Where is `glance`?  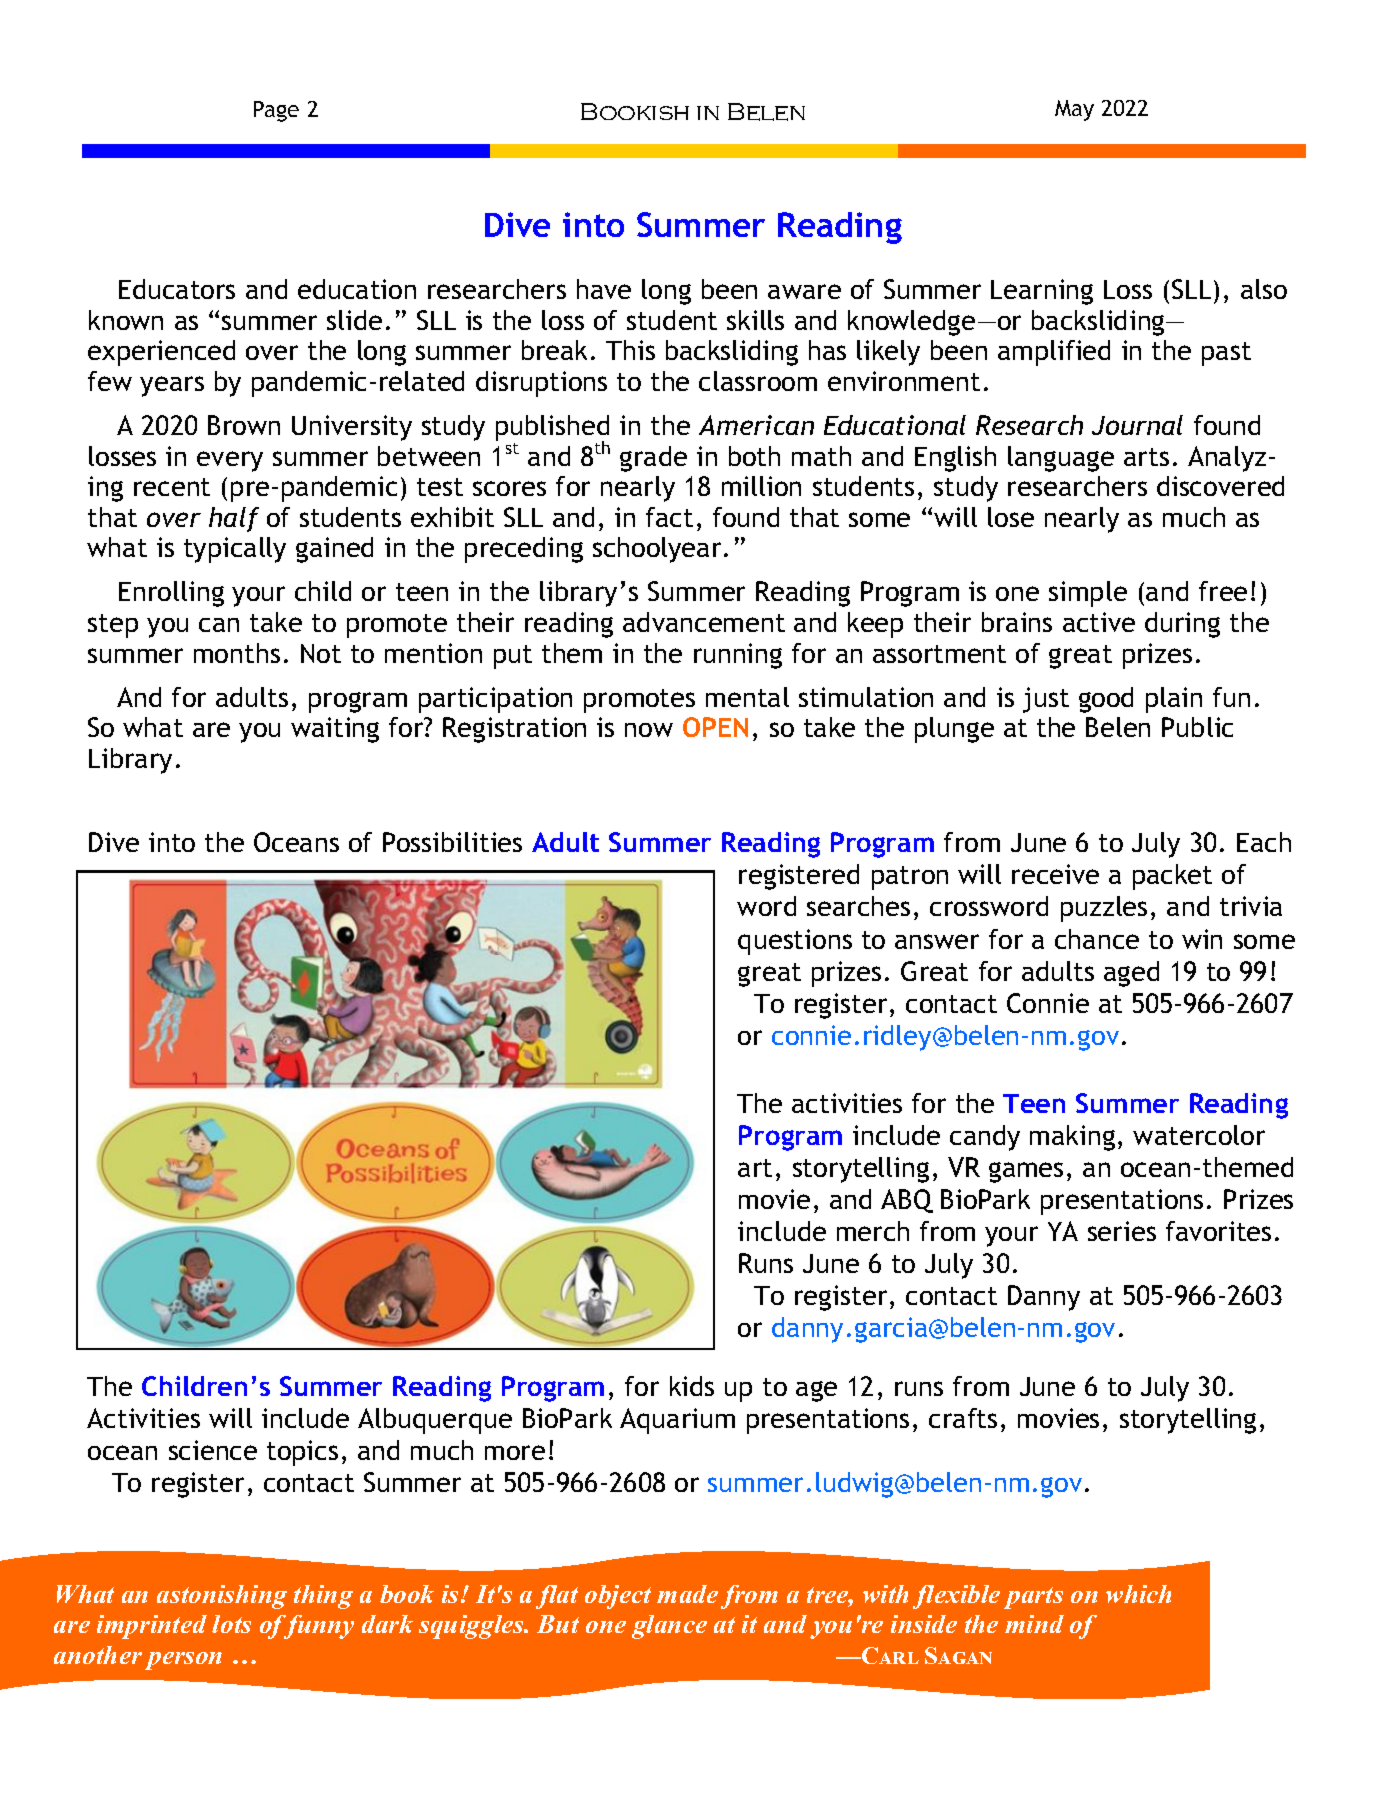 glance is located at coordinates (669, 1627).
